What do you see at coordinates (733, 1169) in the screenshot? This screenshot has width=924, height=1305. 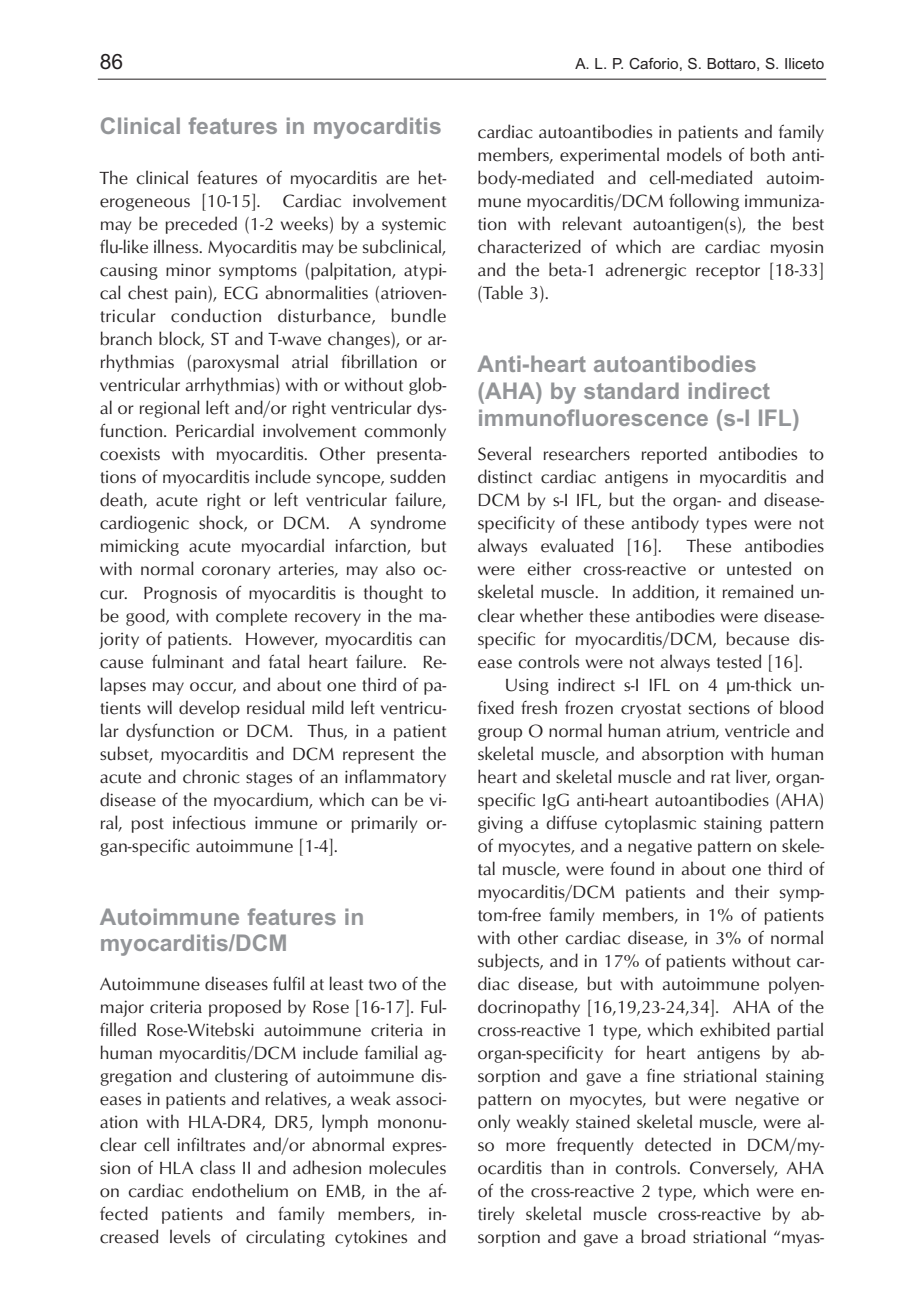 I see `Conversely` at bounding box center [733, 1169].
